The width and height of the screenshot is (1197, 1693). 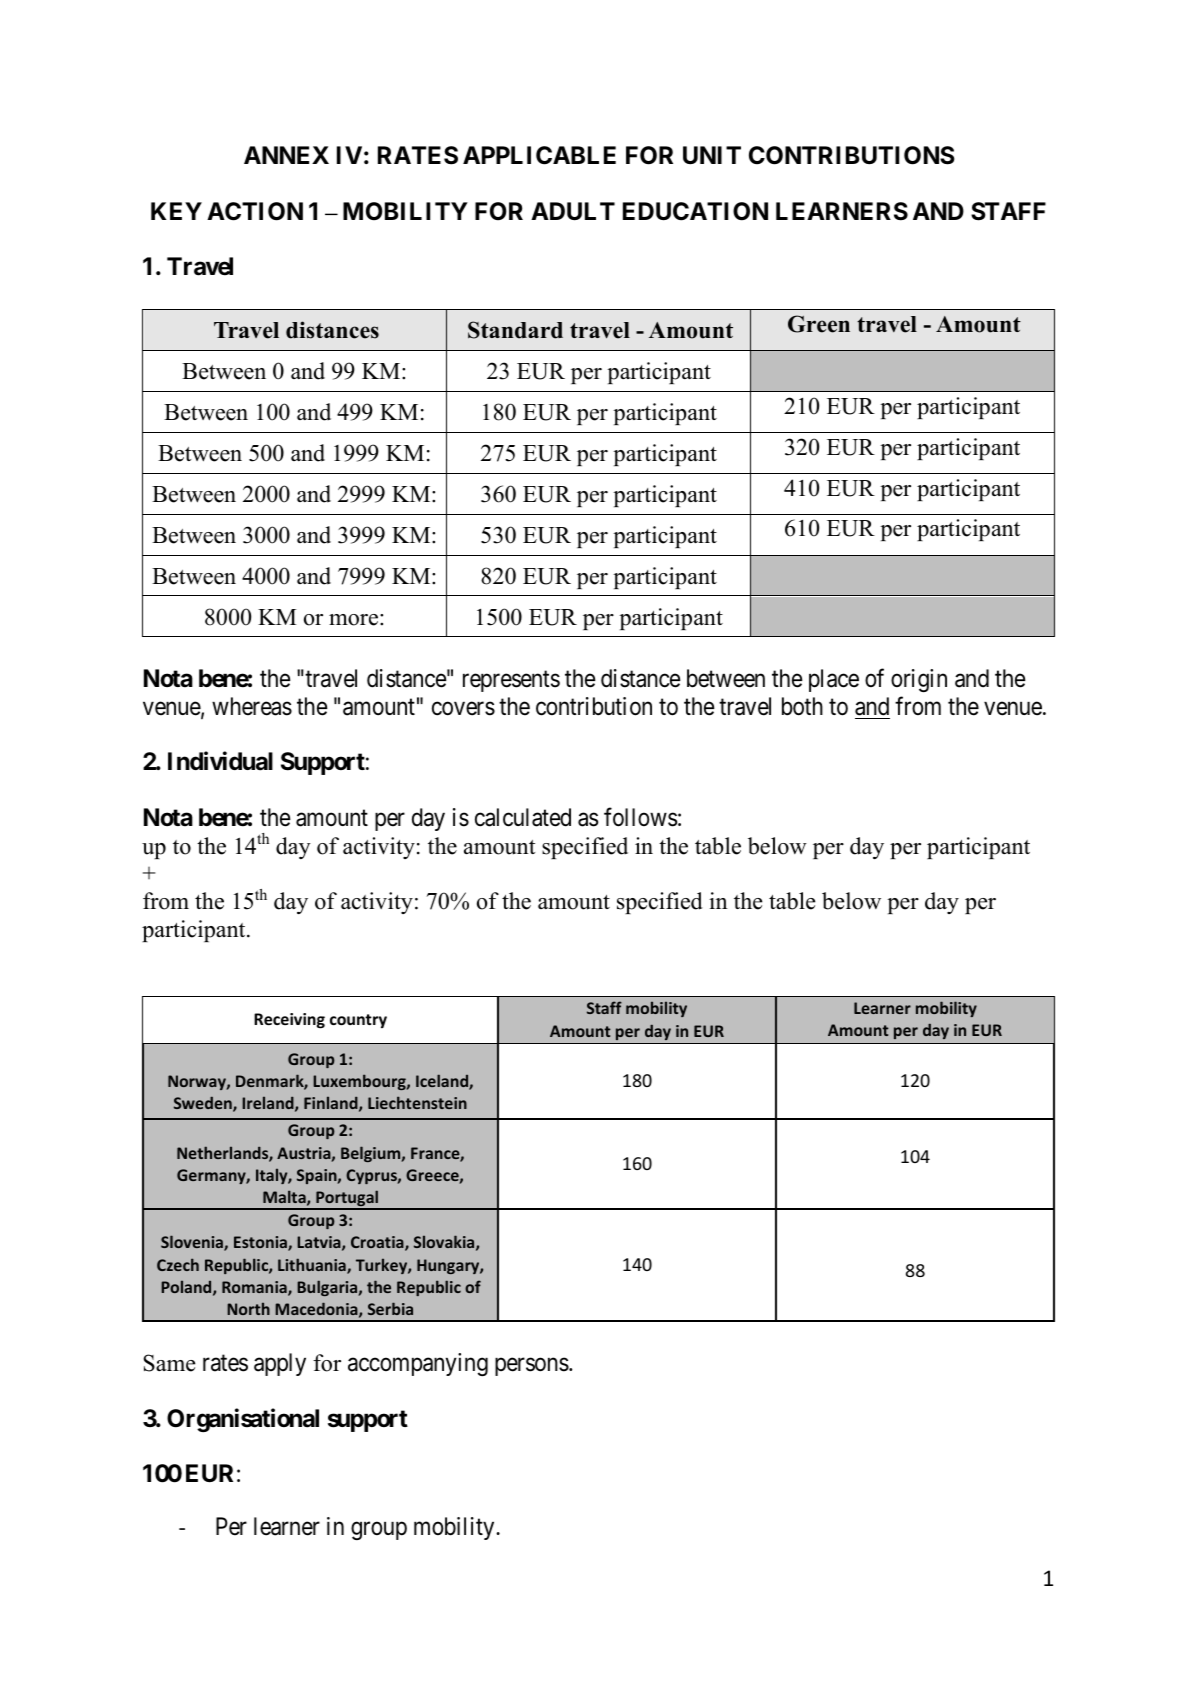 What do you see at coordinates (220, 761) in the screenshot?
I see `Individual` at bounding box center [220, 761].
